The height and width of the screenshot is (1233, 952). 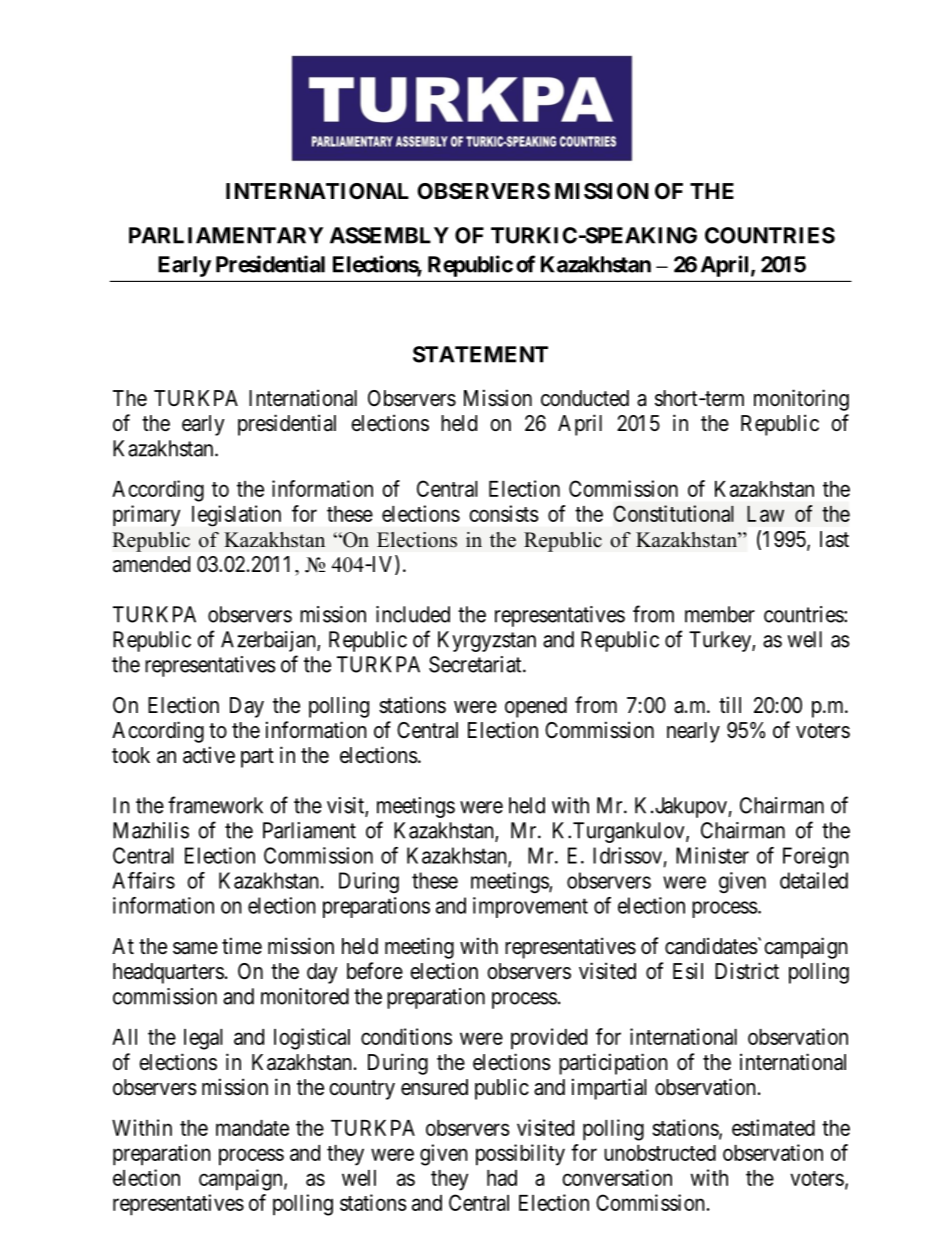 What do you see at coordinates (730, 704) in the screenshot?
I see `till` at bounding box center [730, 704].
